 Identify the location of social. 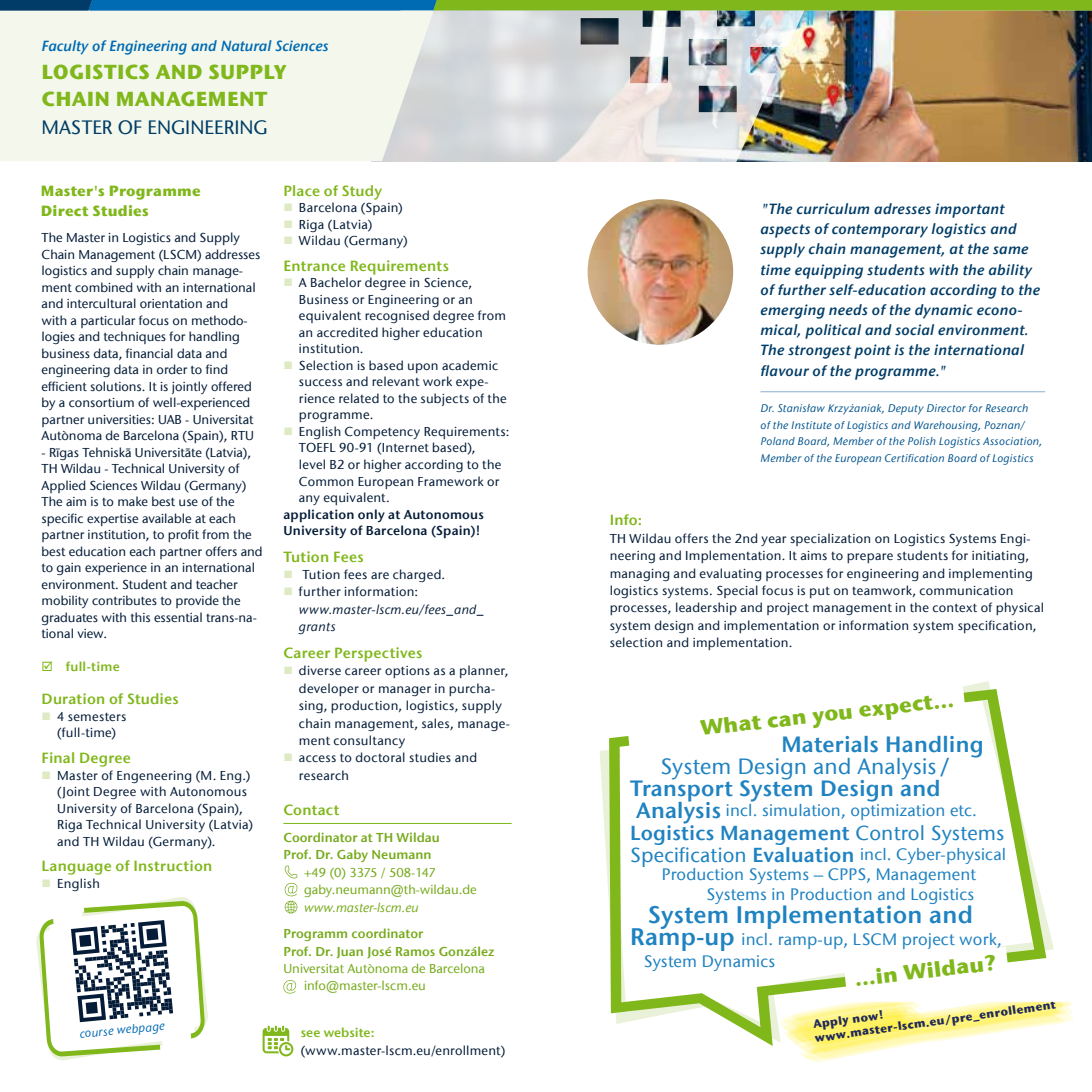
(914, 329).
